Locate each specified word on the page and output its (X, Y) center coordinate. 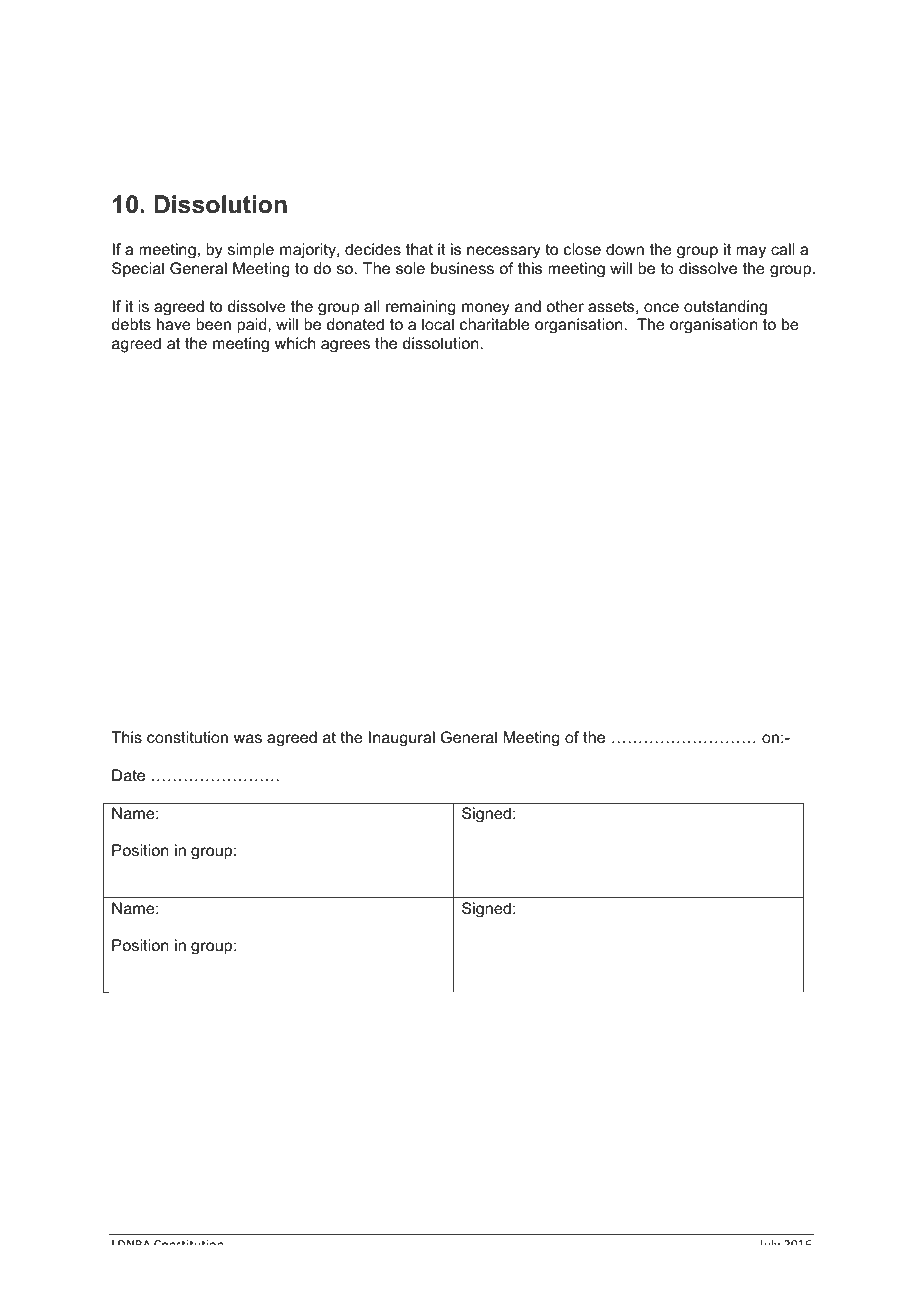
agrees (345, 346)
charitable (495, 324)
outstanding (725, 307)
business (462, 268)
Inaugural (402, 738)
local (438, 324)
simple (251, 251)
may (751, 252)
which (295, 343)
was (248, 738)
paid (253, 325)
